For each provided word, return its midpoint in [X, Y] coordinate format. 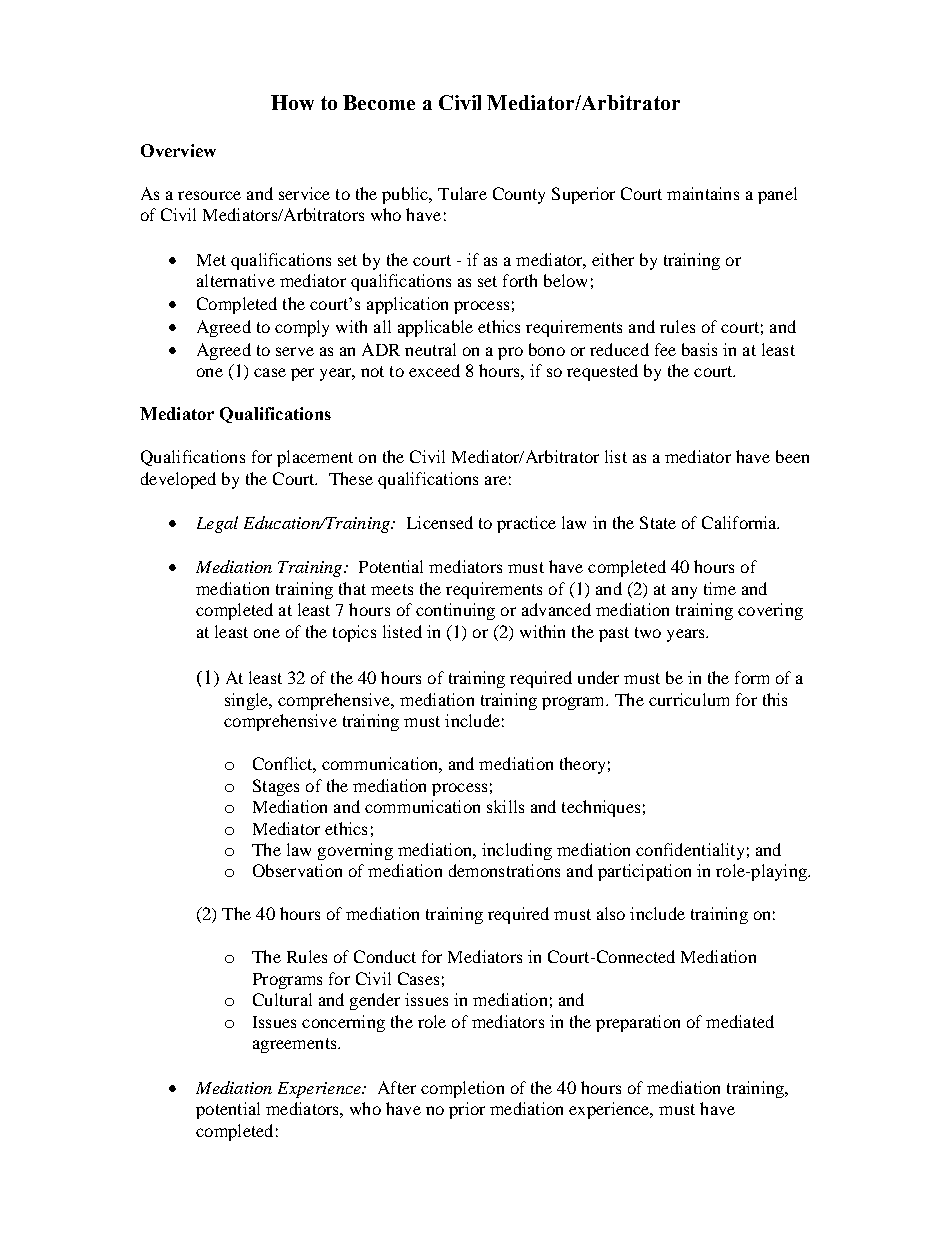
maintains [703, 193]
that [352, 588]
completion [462, 1089]
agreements [296, 1045]
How [292, 102]
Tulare [462, 193]
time [720, 588]
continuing [455, 611]
